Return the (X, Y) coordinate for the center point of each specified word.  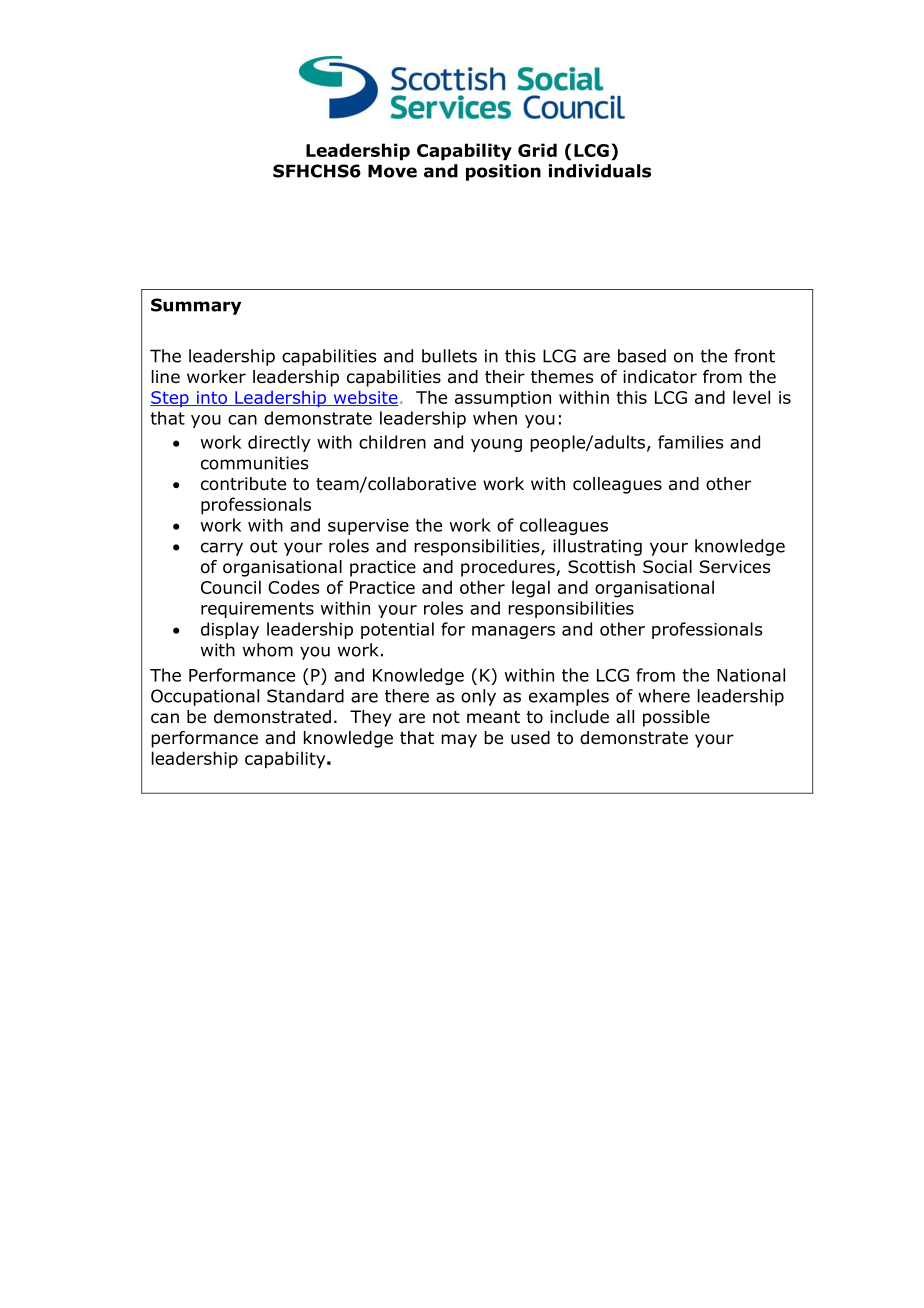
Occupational (205, 697)
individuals (600, 171)
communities (255, 463)
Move (392, 171)
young (496, 445)
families (690, 442)
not (446, 717)
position (503, 172)
